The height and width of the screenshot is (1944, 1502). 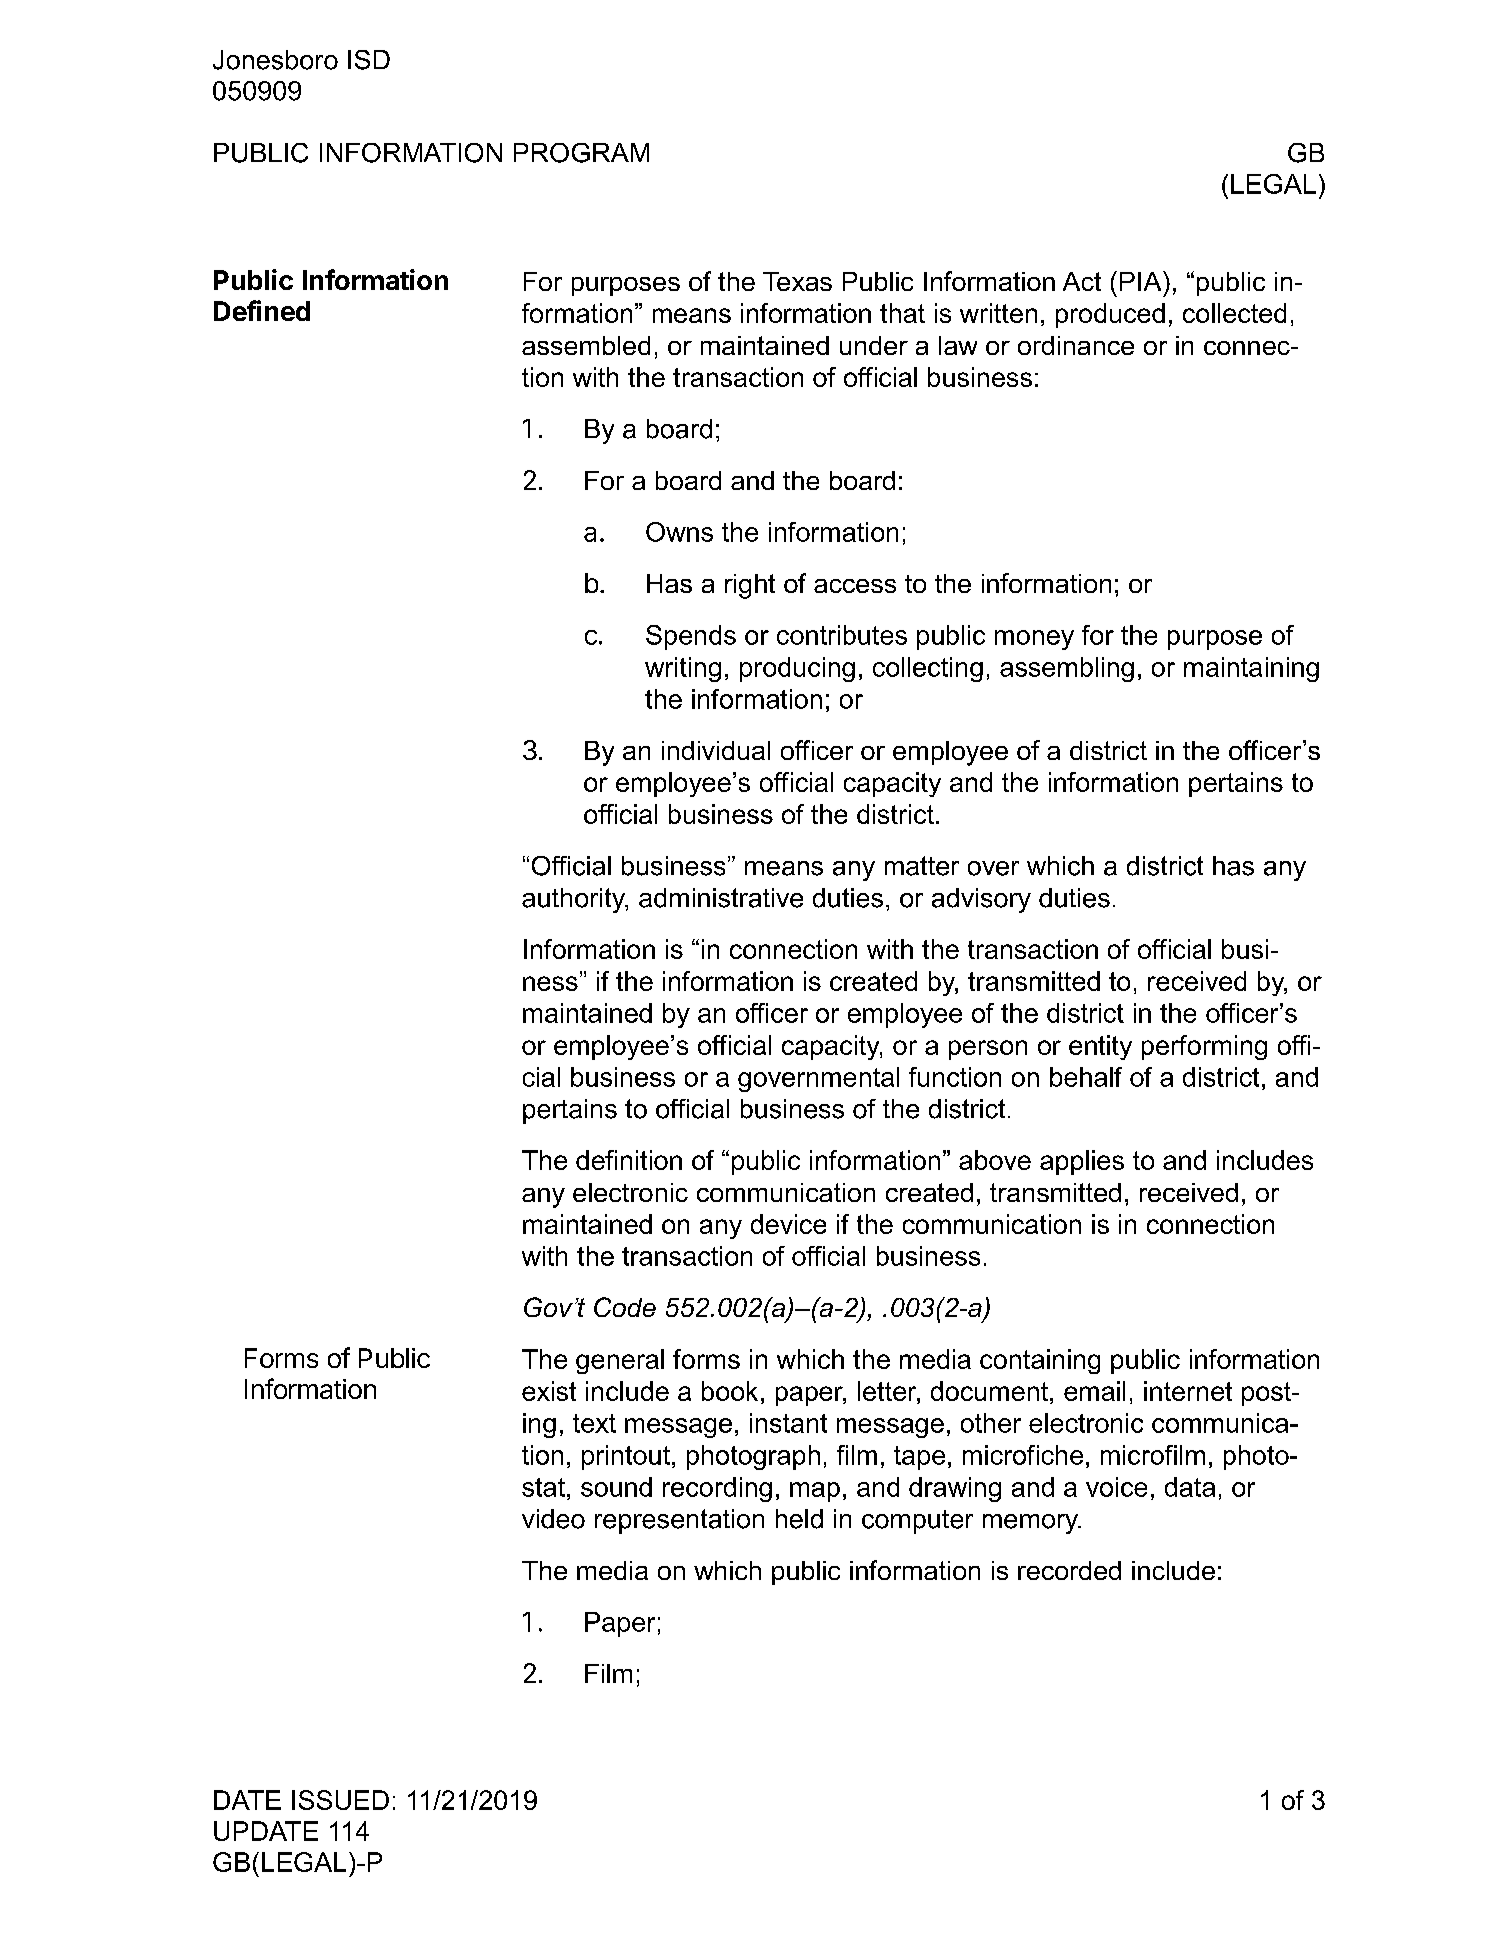 What do you see at coordinates (1069, 1570) in the screenshot?
I see `recorded` at bounding box center [1069, 1570].
